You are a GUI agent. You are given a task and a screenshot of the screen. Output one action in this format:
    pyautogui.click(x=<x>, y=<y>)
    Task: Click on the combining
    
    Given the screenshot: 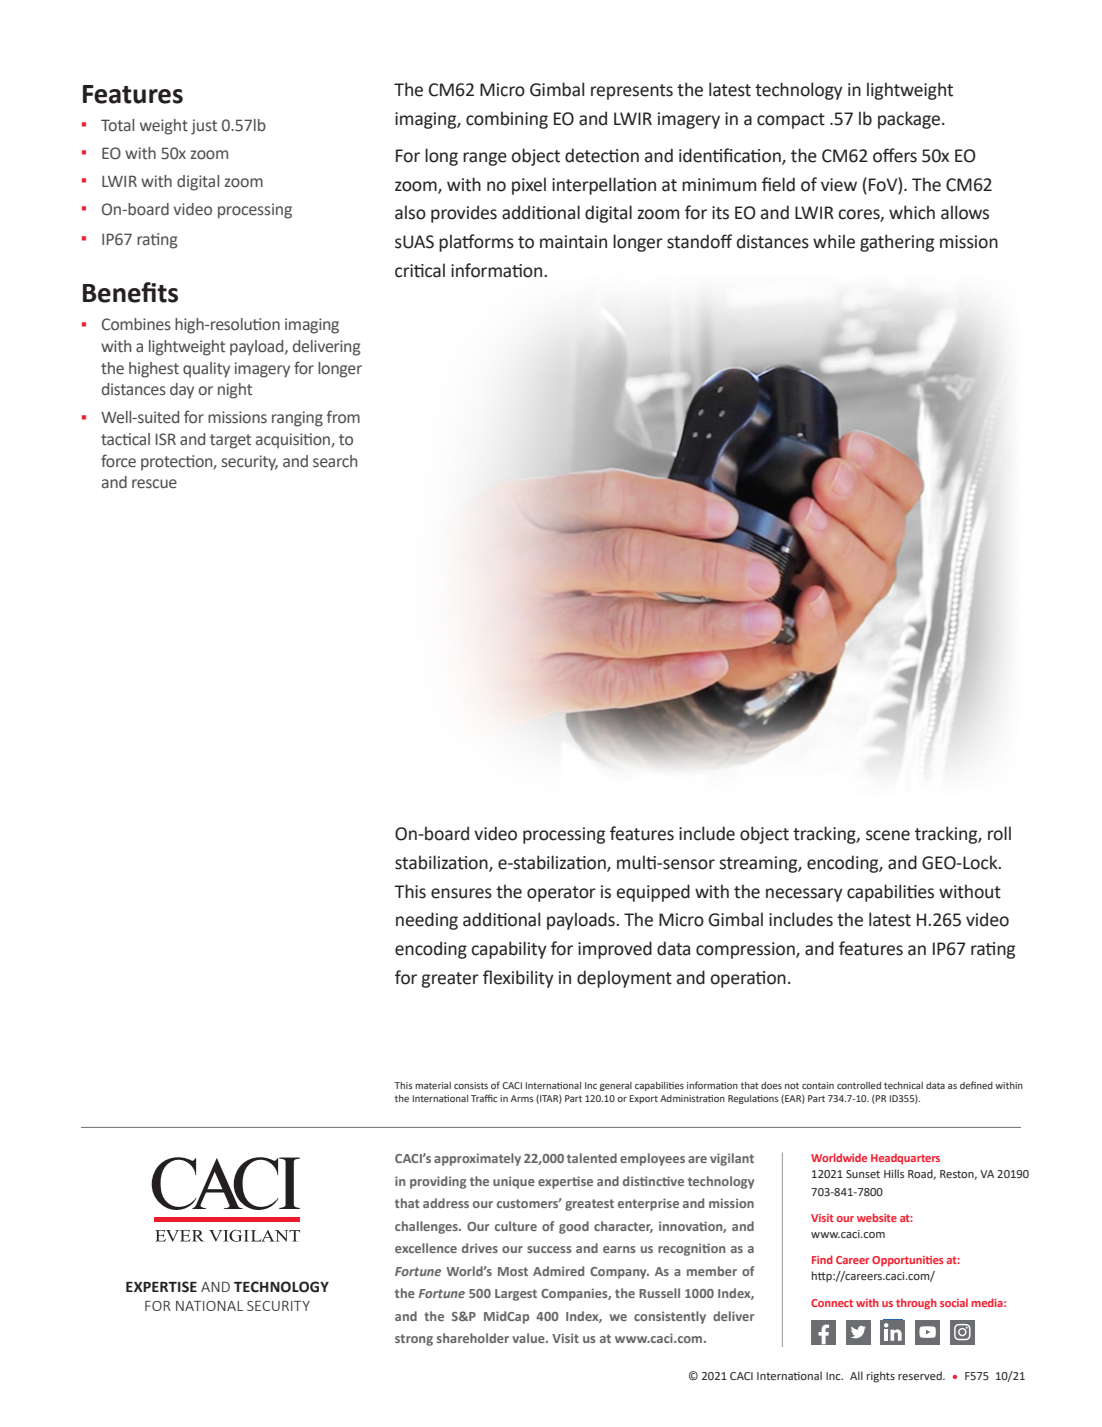 What is the action you would take?
    pyautogui.click(x=507, y=120)
